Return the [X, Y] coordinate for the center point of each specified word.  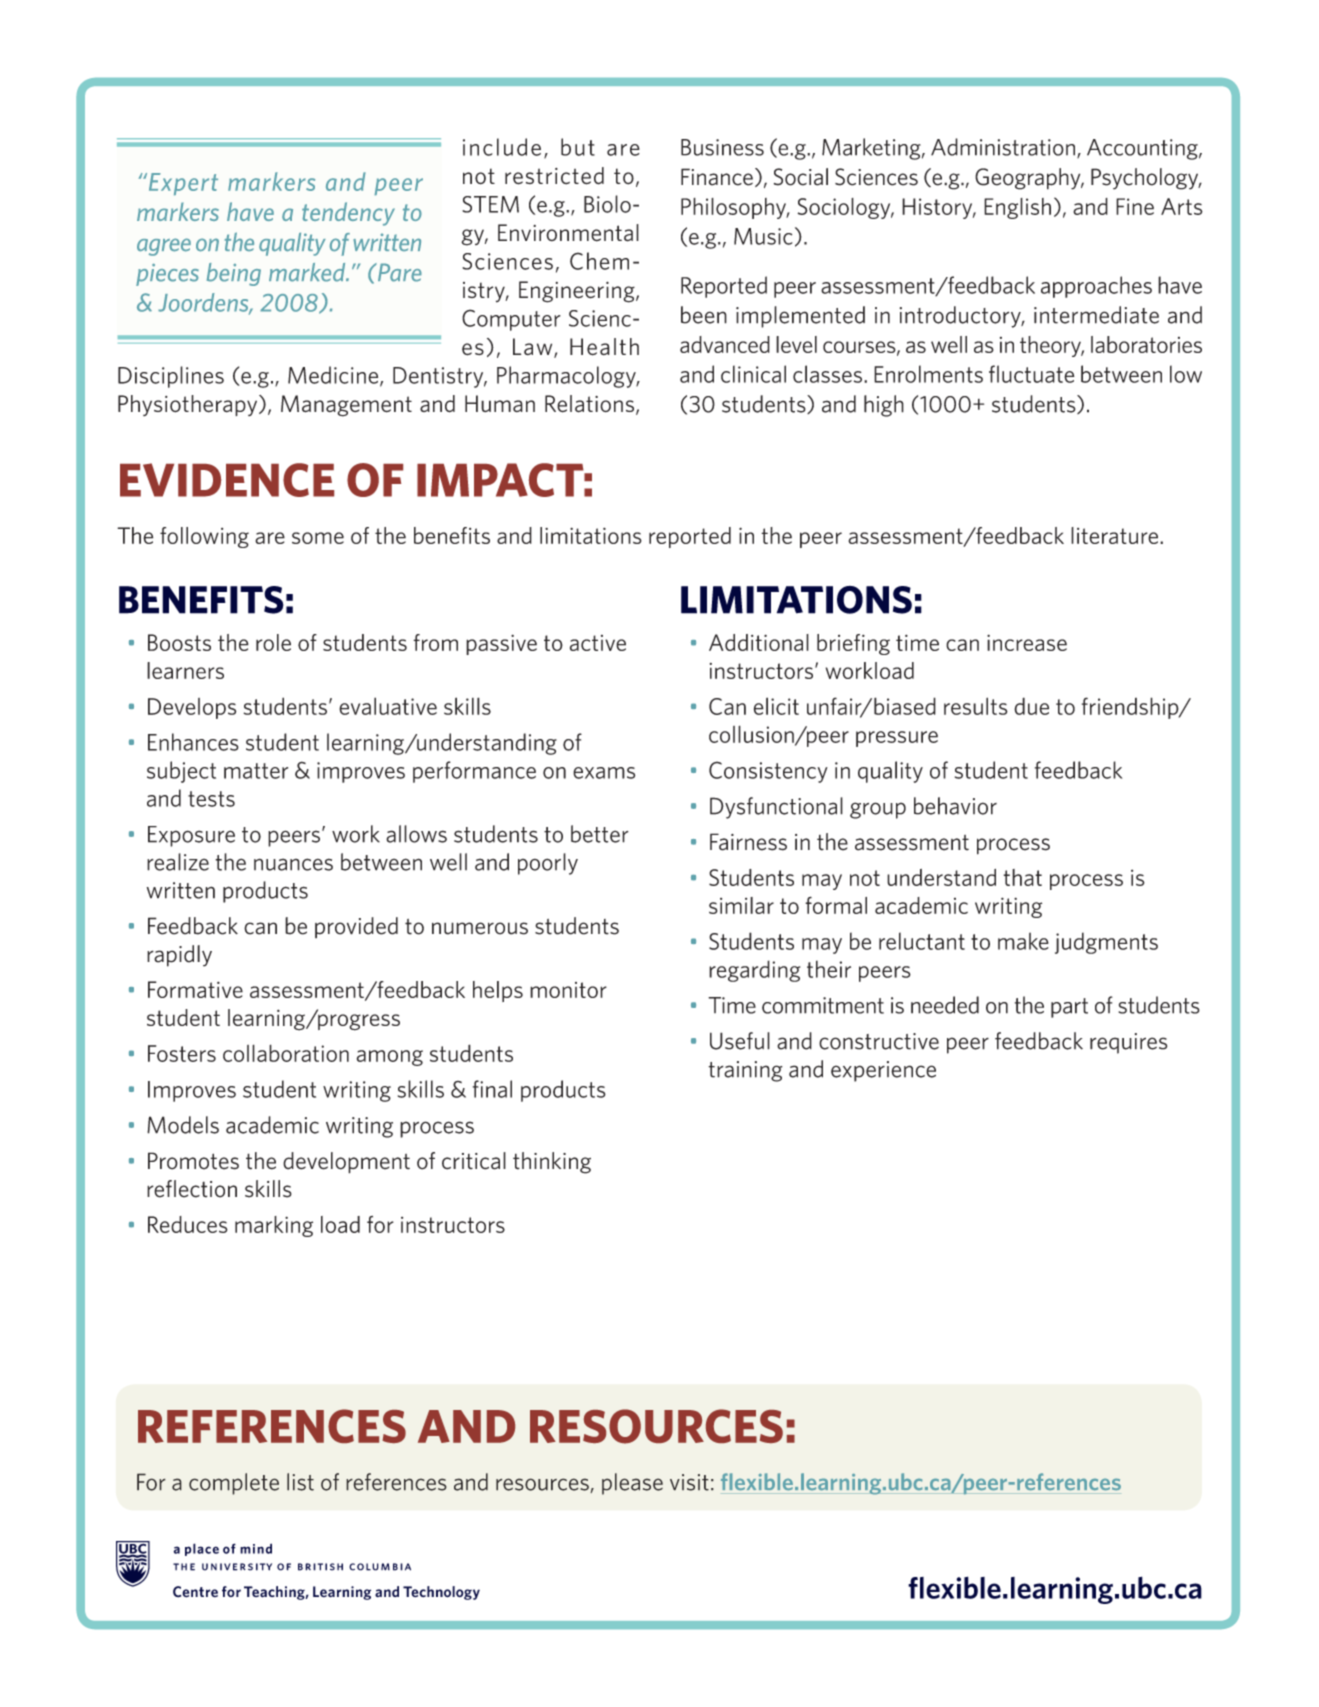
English [1017, 208]
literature [1116, 535]
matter [256, 771]
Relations [589, 404]
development [346, 1163]
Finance [717, 177]
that [1023, 877]
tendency [348, 214]
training [745, 1071]
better [600, 834]
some [318, 538]
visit [689, 1482]
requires [1128, 1043]
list [300, 1482]
